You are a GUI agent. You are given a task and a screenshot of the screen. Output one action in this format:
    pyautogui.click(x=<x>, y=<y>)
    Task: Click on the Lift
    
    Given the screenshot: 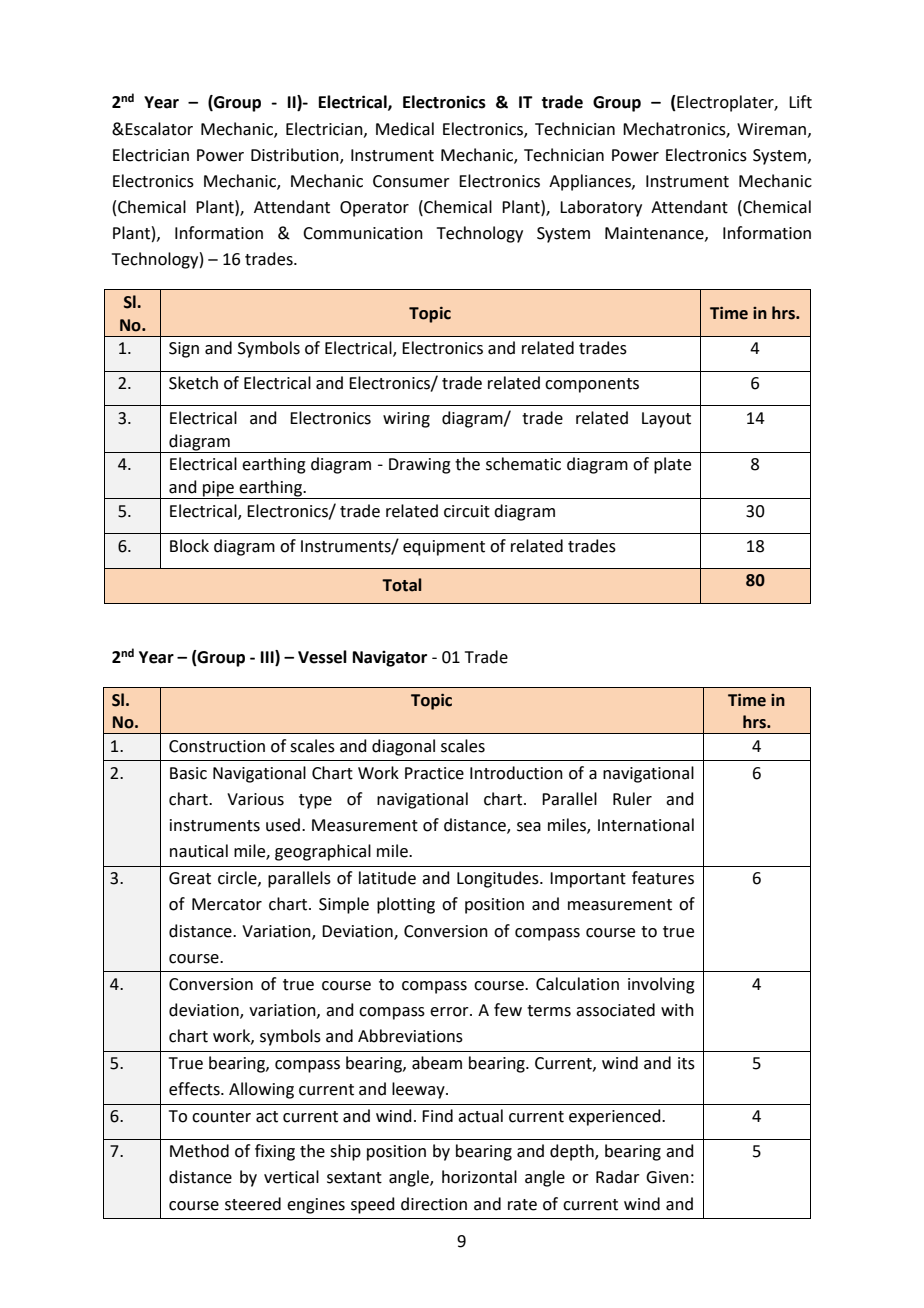 What is the action you would take?
    pyautogui.click(x=800, y=102)
